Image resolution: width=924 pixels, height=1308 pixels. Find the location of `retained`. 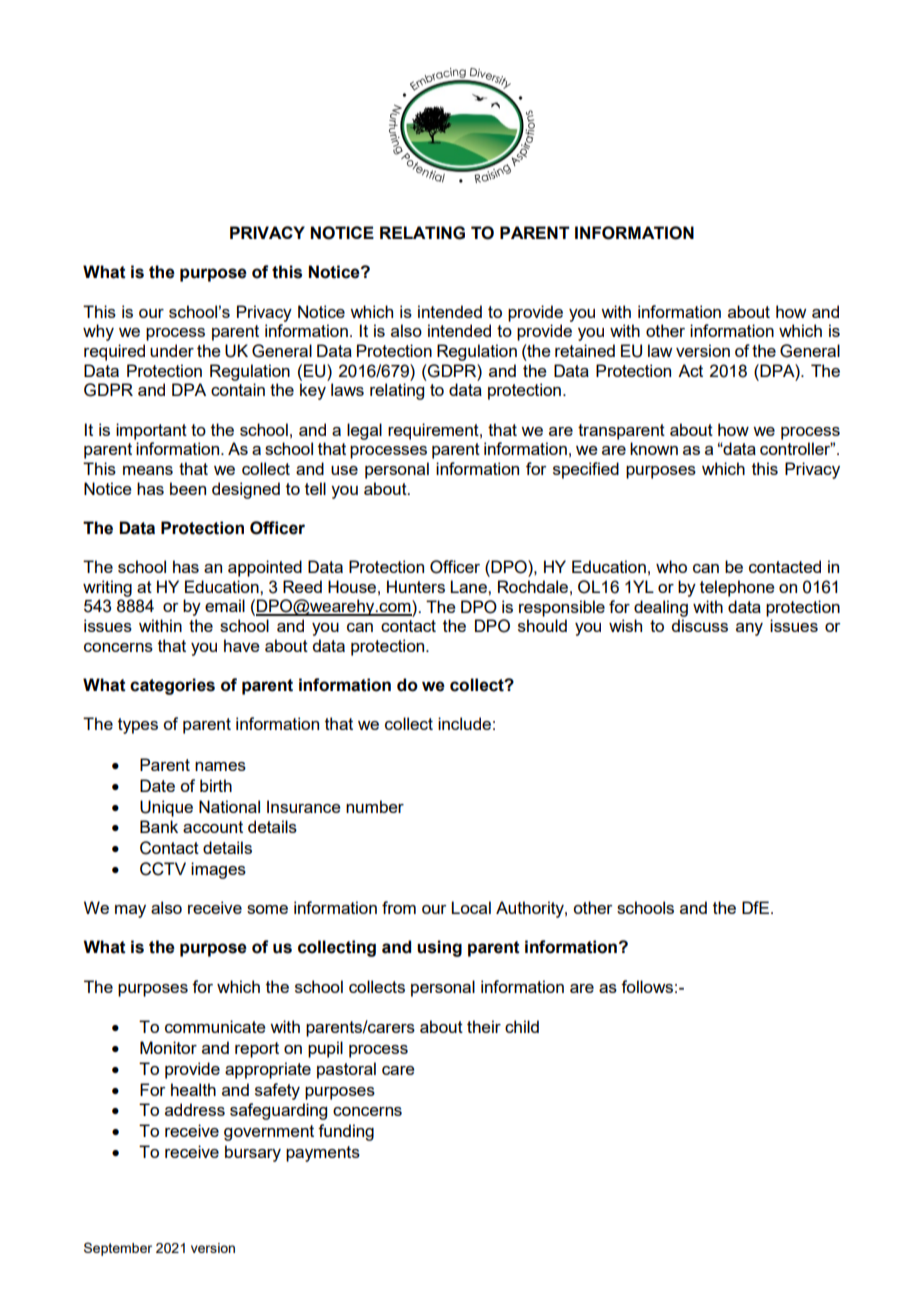

retained is located at coordinates (585, 350).
